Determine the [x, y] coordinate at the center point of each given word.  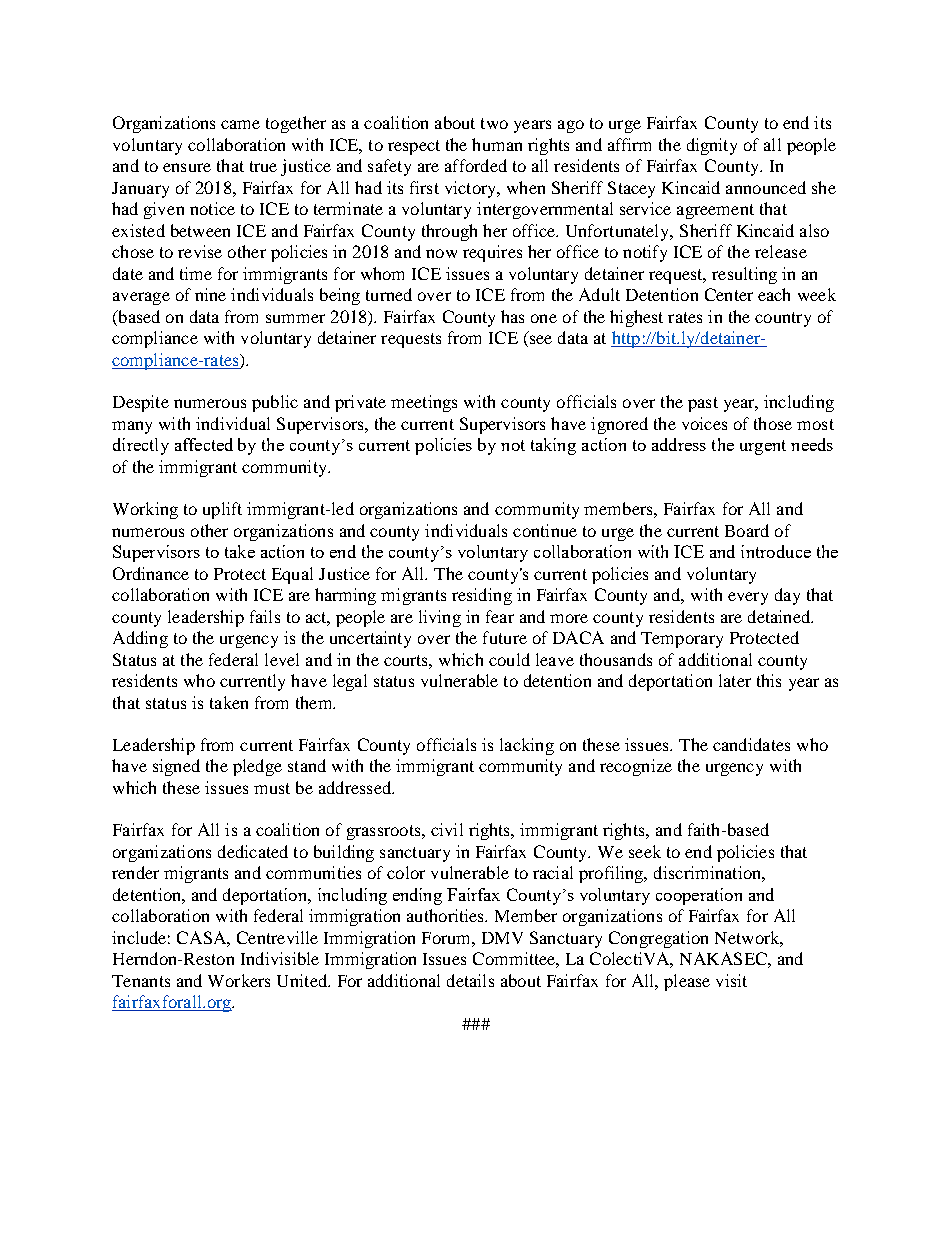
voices [704, 423]
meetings [424, 403]
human [497, 144]
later [735, 680]
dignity [712, 146]
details [470, 980]
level [282, 659]
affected [204, 444]
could [509, 659]
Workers [239, 980]
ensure [187, 167]
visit [731, 980]
